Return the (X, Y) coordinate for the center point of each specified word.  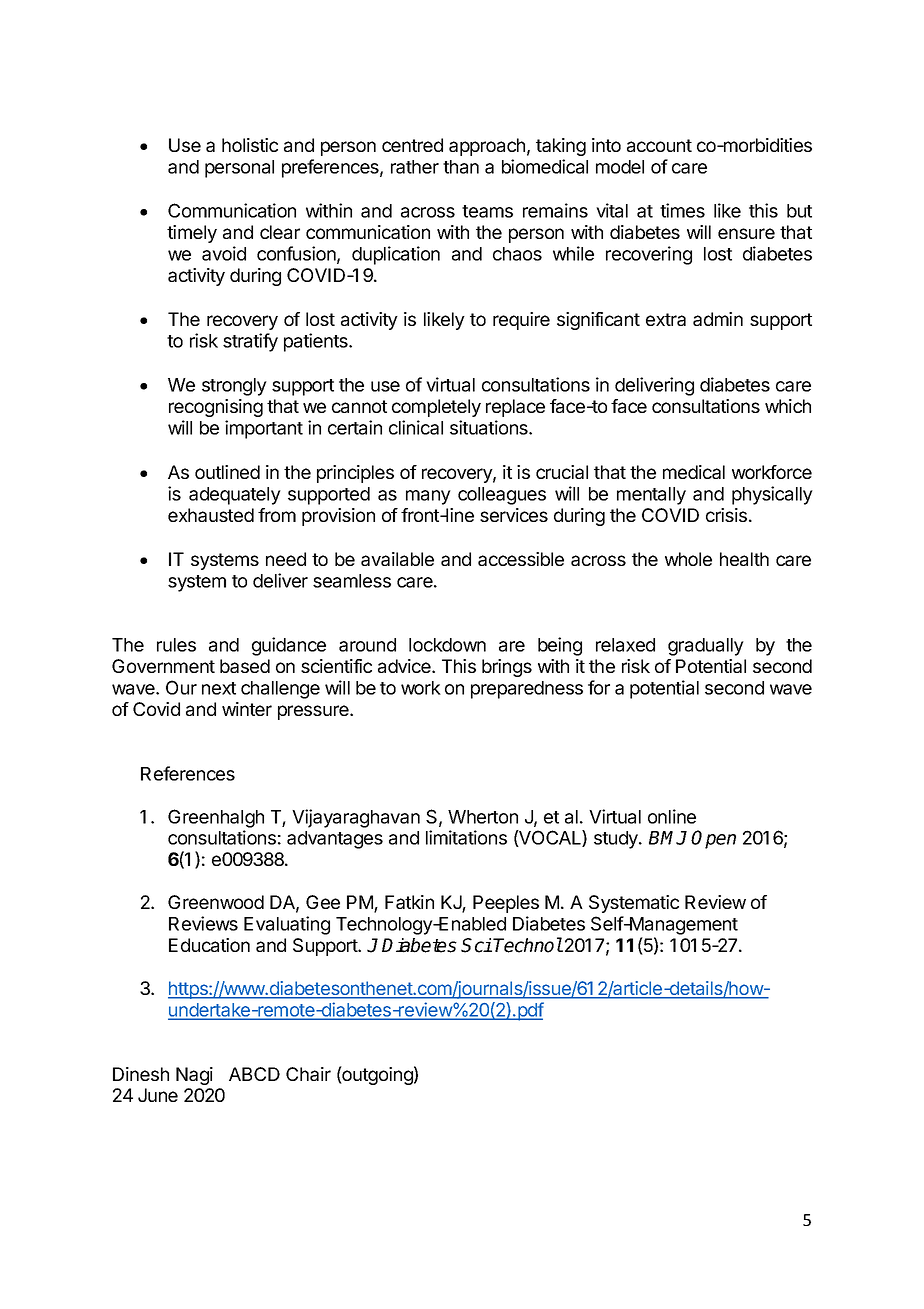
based (245, 666)
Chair (308, 1074)
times (682, 210)
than (461, 167)
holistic (250, 145)
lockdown (447, 645)
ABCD (254, 1074)
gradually (706, 647)
